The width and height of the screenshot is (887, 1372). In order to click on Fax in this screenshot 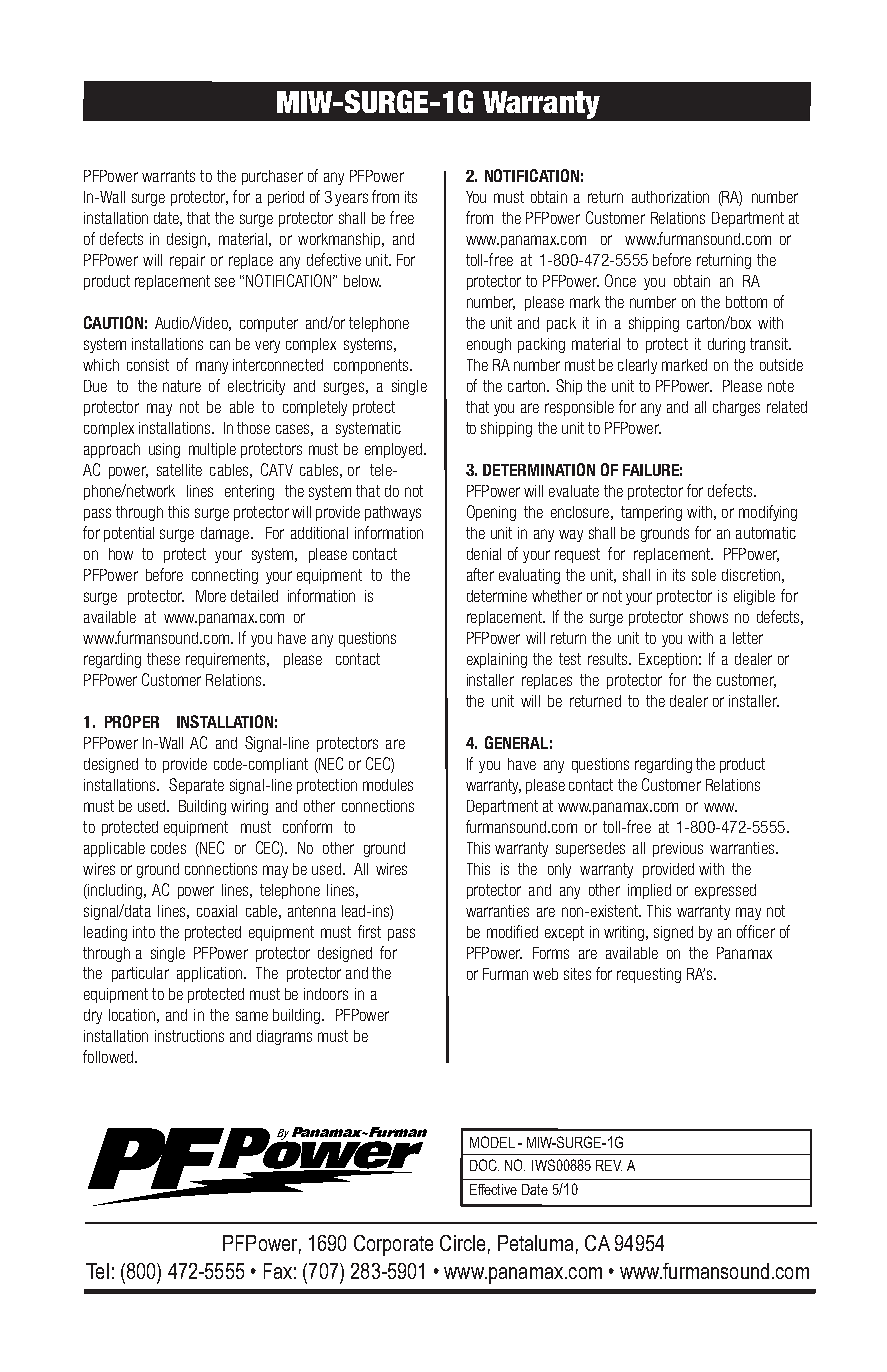, I will do `click(278, 1271)`.
